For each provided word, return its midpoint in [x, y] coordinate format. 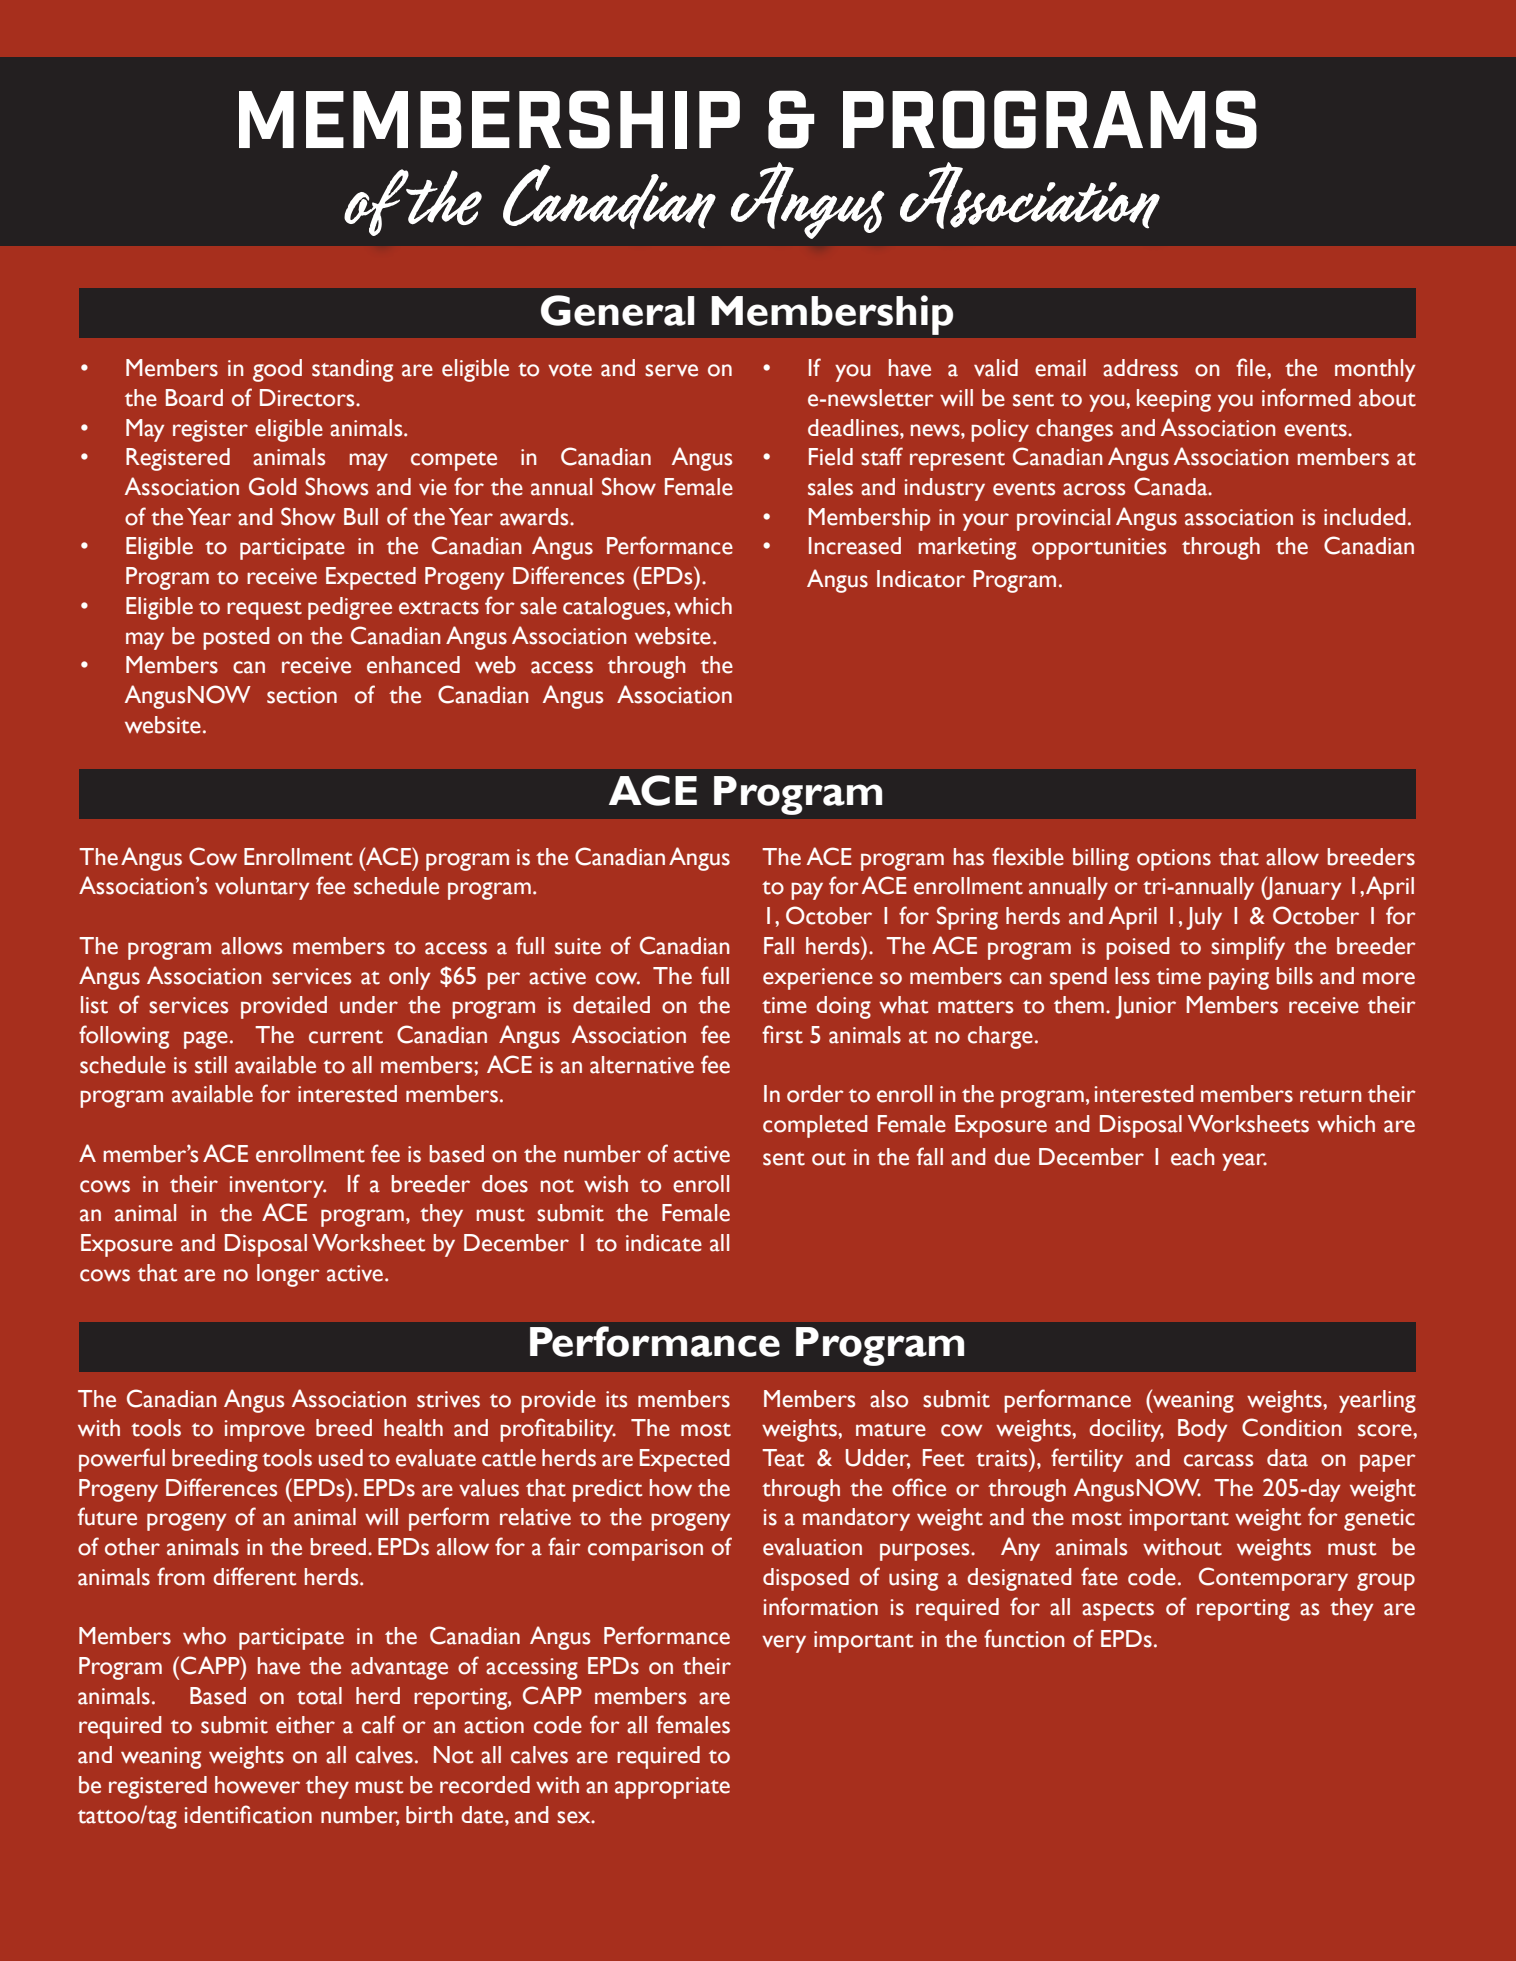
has [969, 857]
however [257, 1785]
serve [671, 370]
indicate [664, 1243]
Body [1202, 1430]
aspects [1118, 1611]
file [1252, 367]
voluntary [262, 888]
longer [288, 1275]
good [277, 370]
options [1174, 860]
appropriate [672, 1788]
